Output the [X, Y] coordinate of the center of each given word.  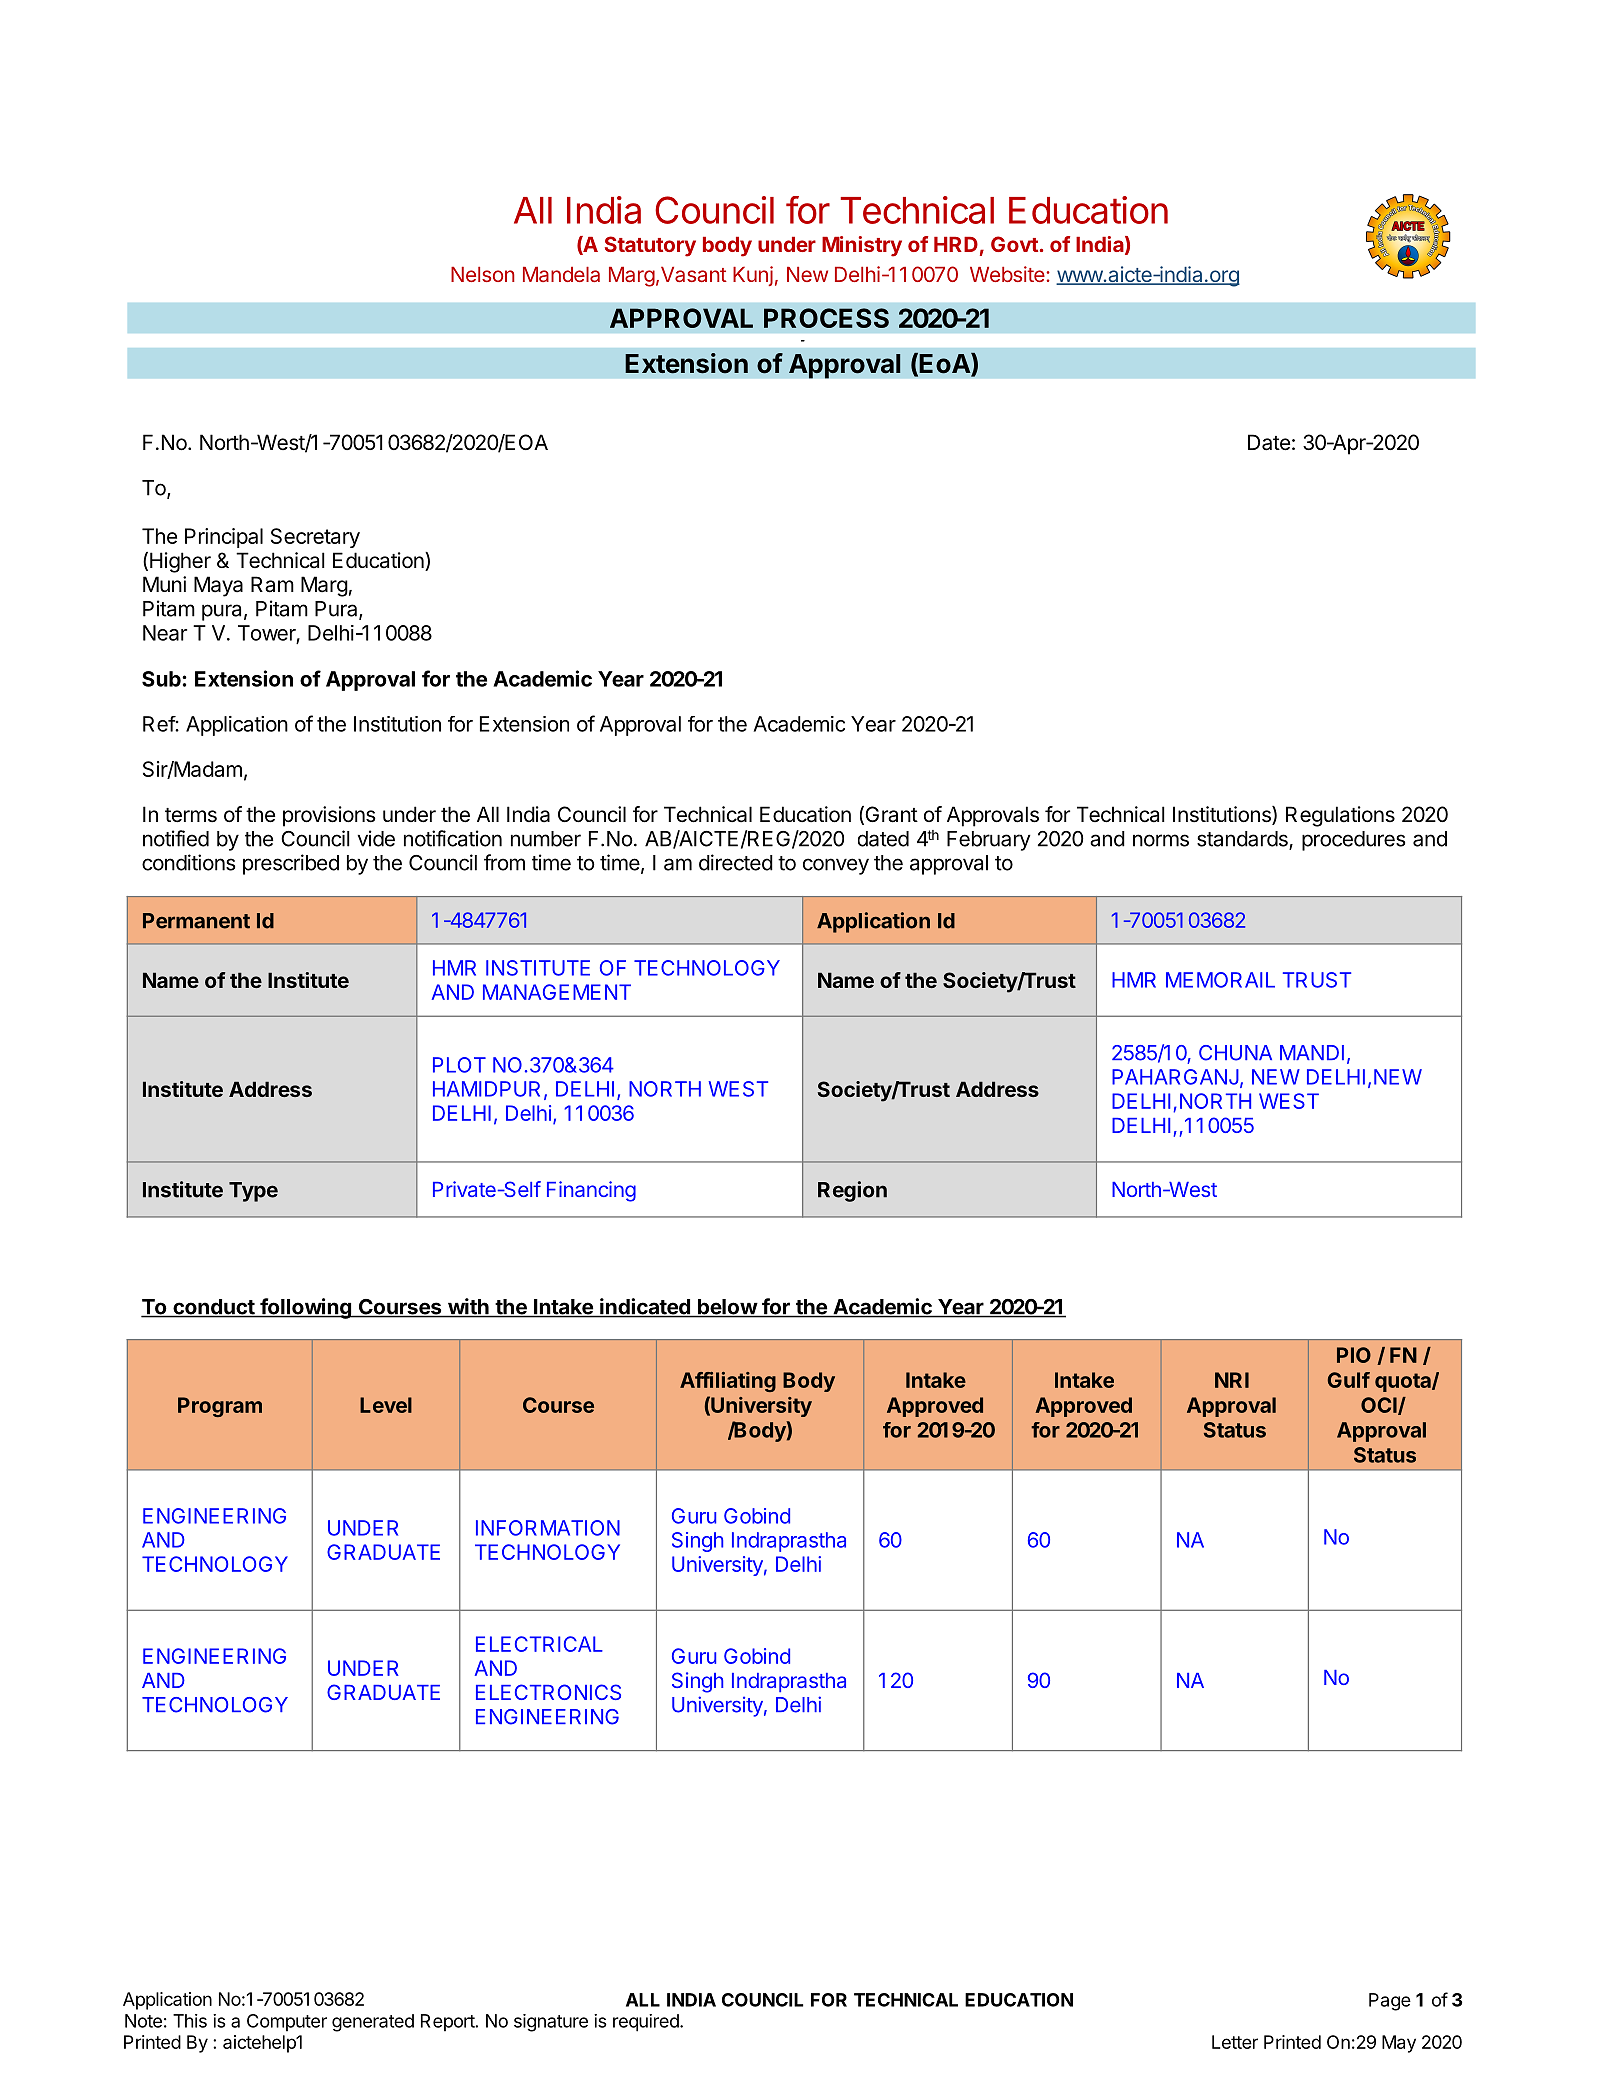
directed [736, 862]
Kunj [753, 276]
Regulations [1340, 816]
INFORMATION [548, 1528]
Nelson [483, 274]
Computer [287, 2023]
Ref [159, 724]
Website [1008, 274]
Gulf [1349, 1380]
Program [220, 1407]
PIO [1354, 1355]
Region [852, 1191]
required [647, 2023]
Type [253, 1192]
